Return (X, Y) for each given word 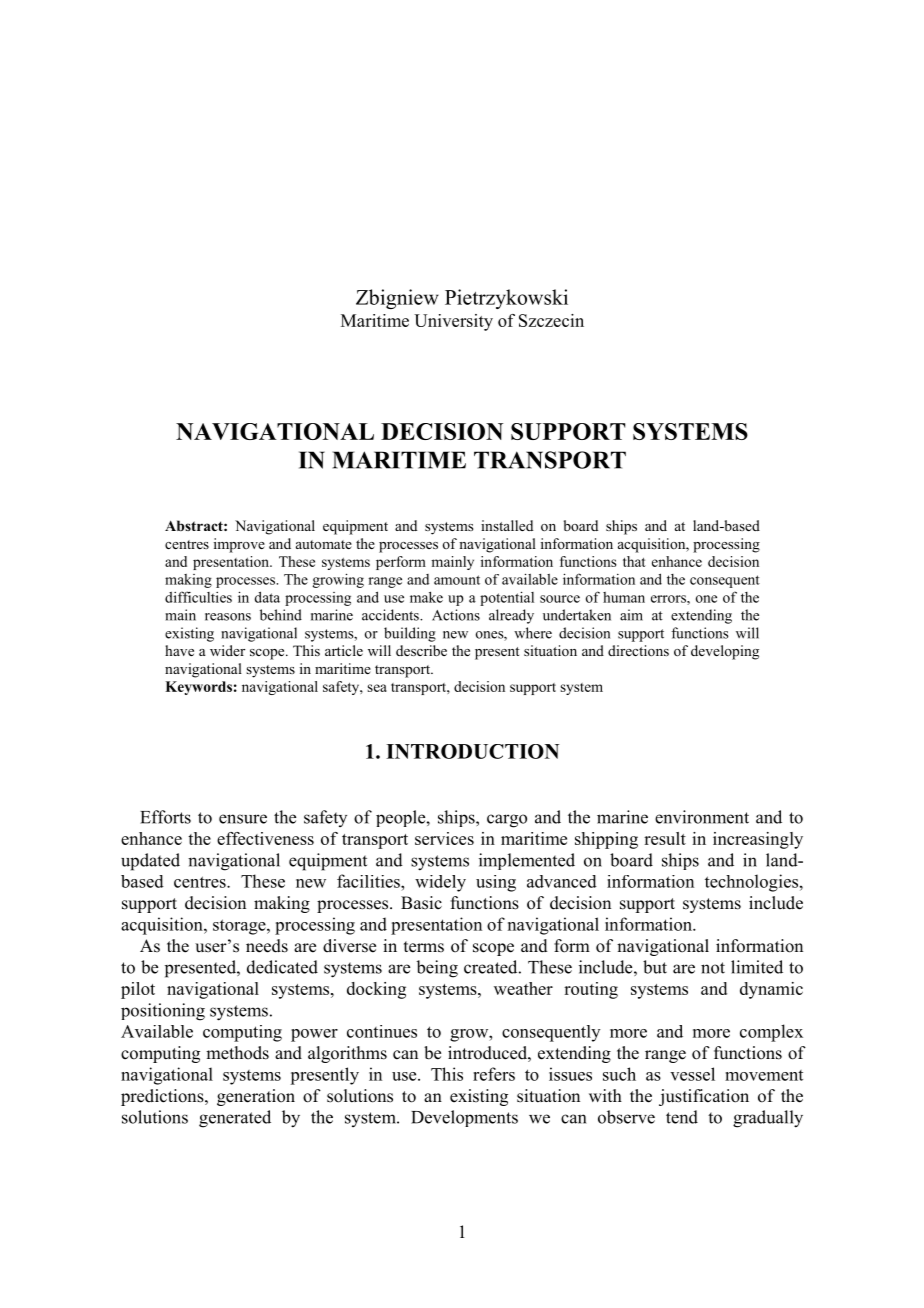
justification (704, 1097)
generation (256, 1097)
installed (507, 525)
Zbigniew (397, 299)
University (453, 322)
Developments (464, 1118)
